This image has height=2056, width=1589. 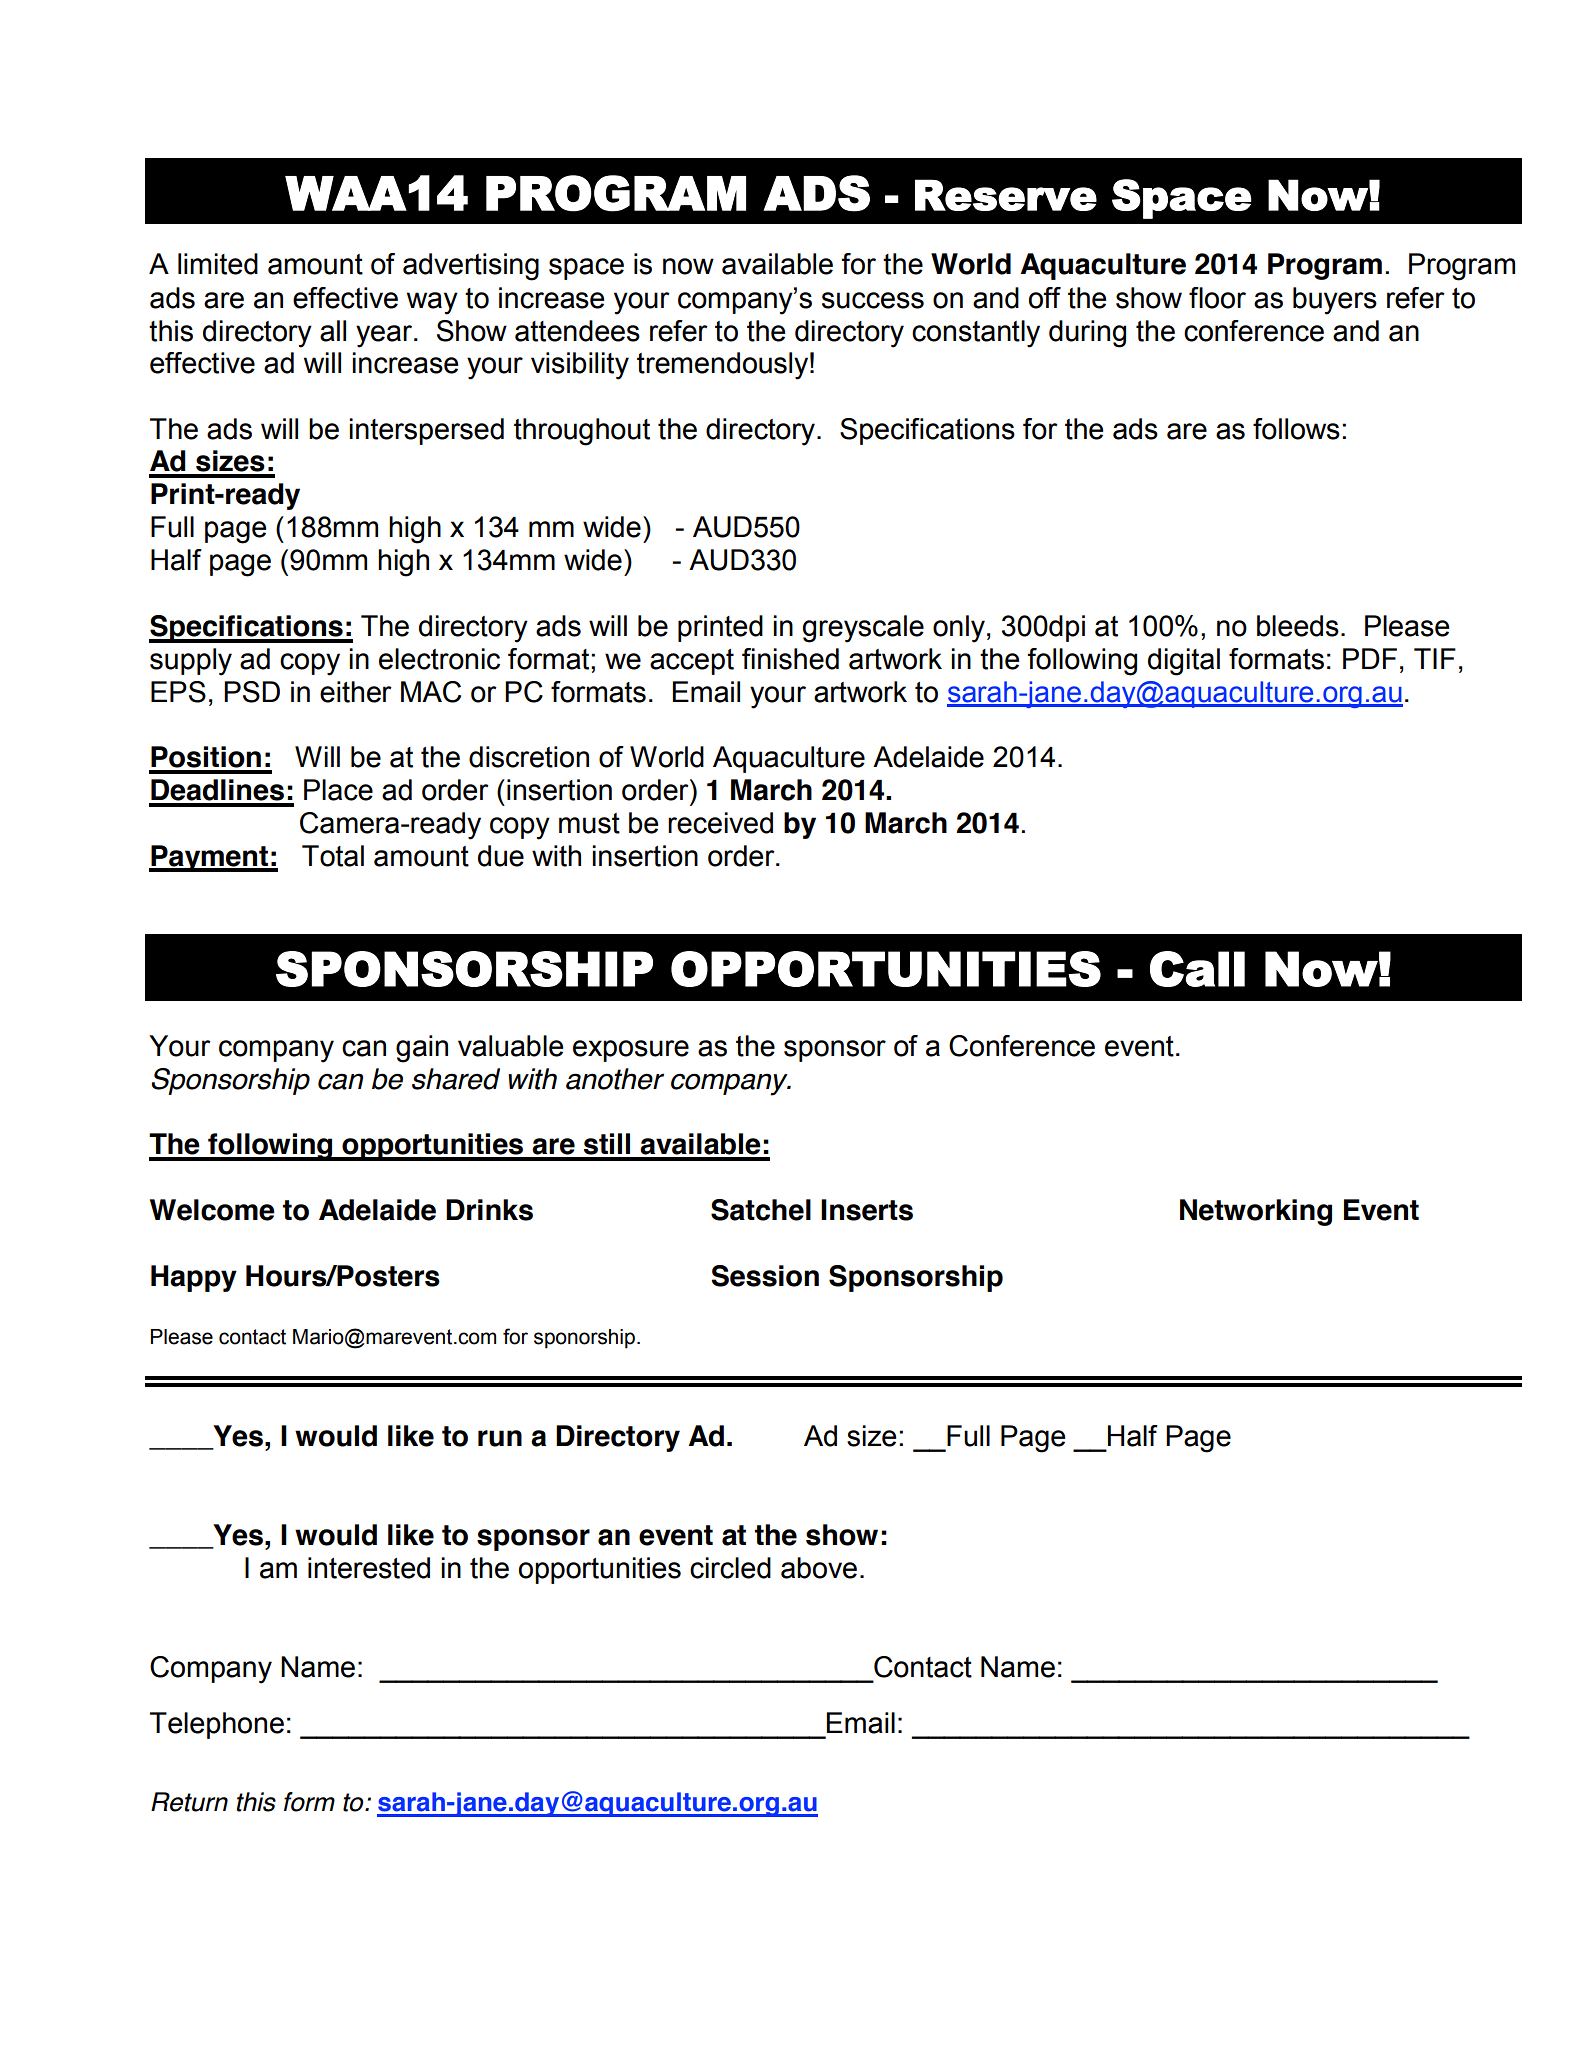 What do you see at coordinates (217, 1725) in the image?
I see `Telephone` at bounding box center [217, 1725].
